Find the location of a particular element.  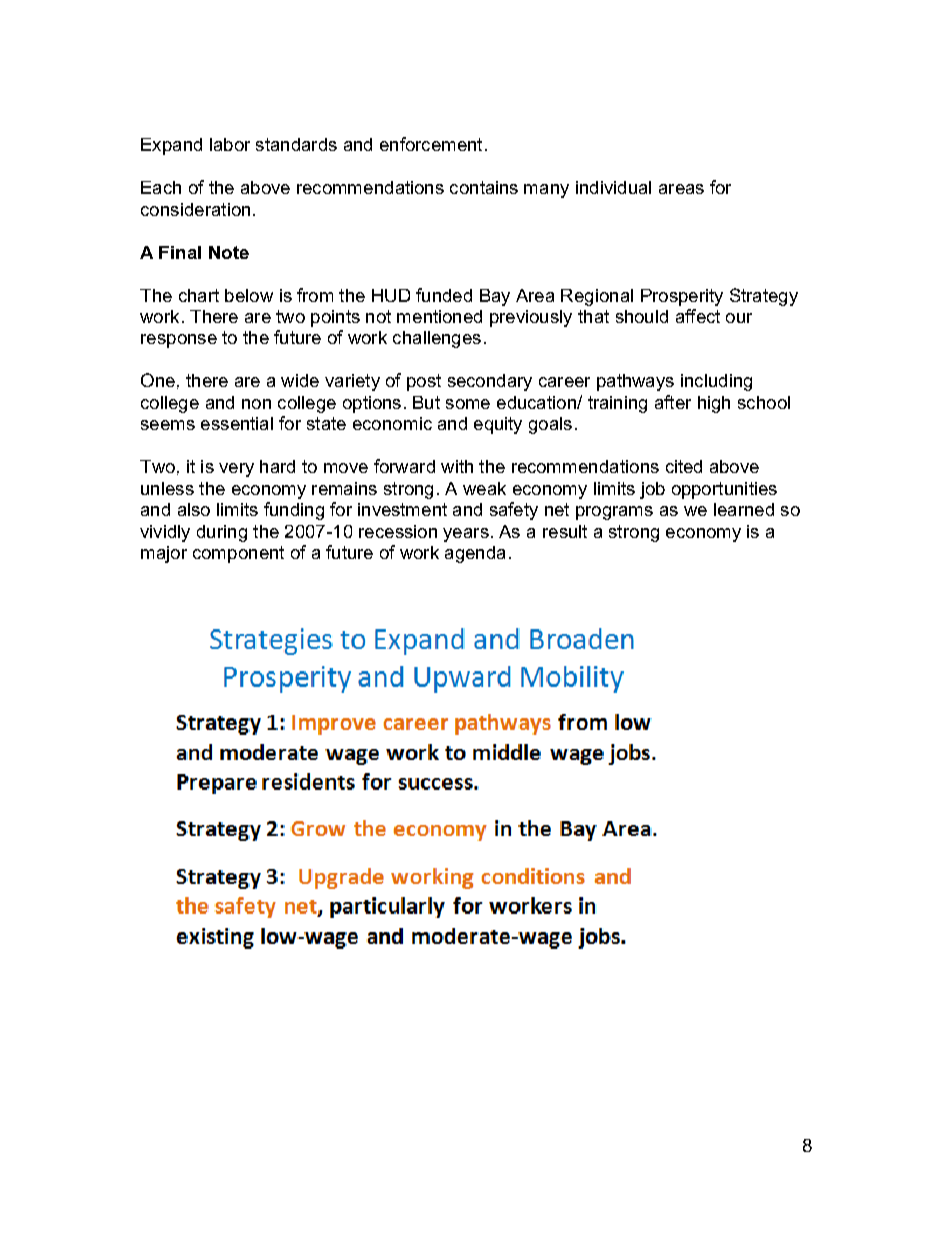

some is located at coordinates (468, 404).
